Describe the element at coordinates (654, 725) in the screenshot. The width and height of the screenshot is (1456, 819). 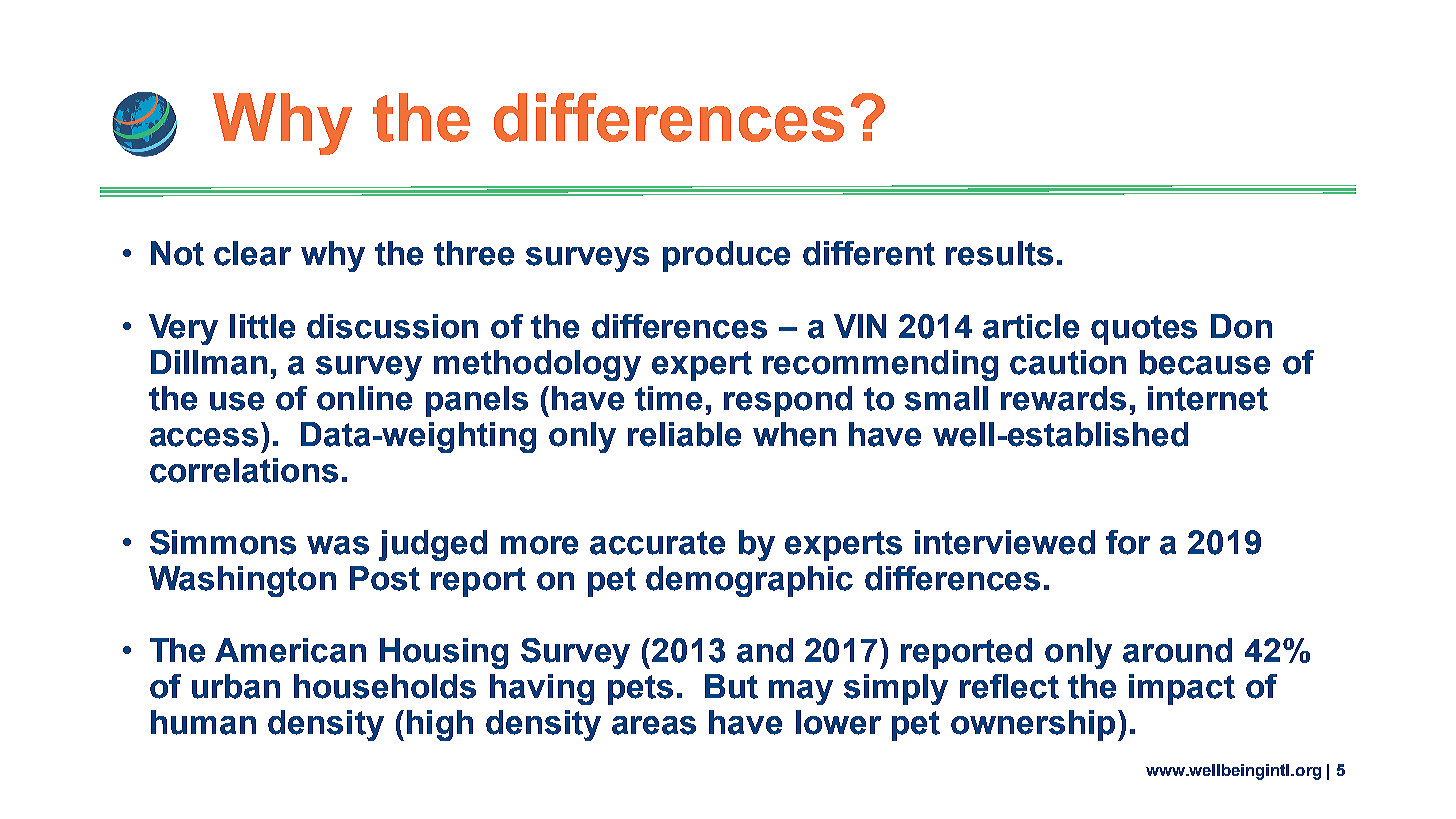
I see `areas` at that location.
